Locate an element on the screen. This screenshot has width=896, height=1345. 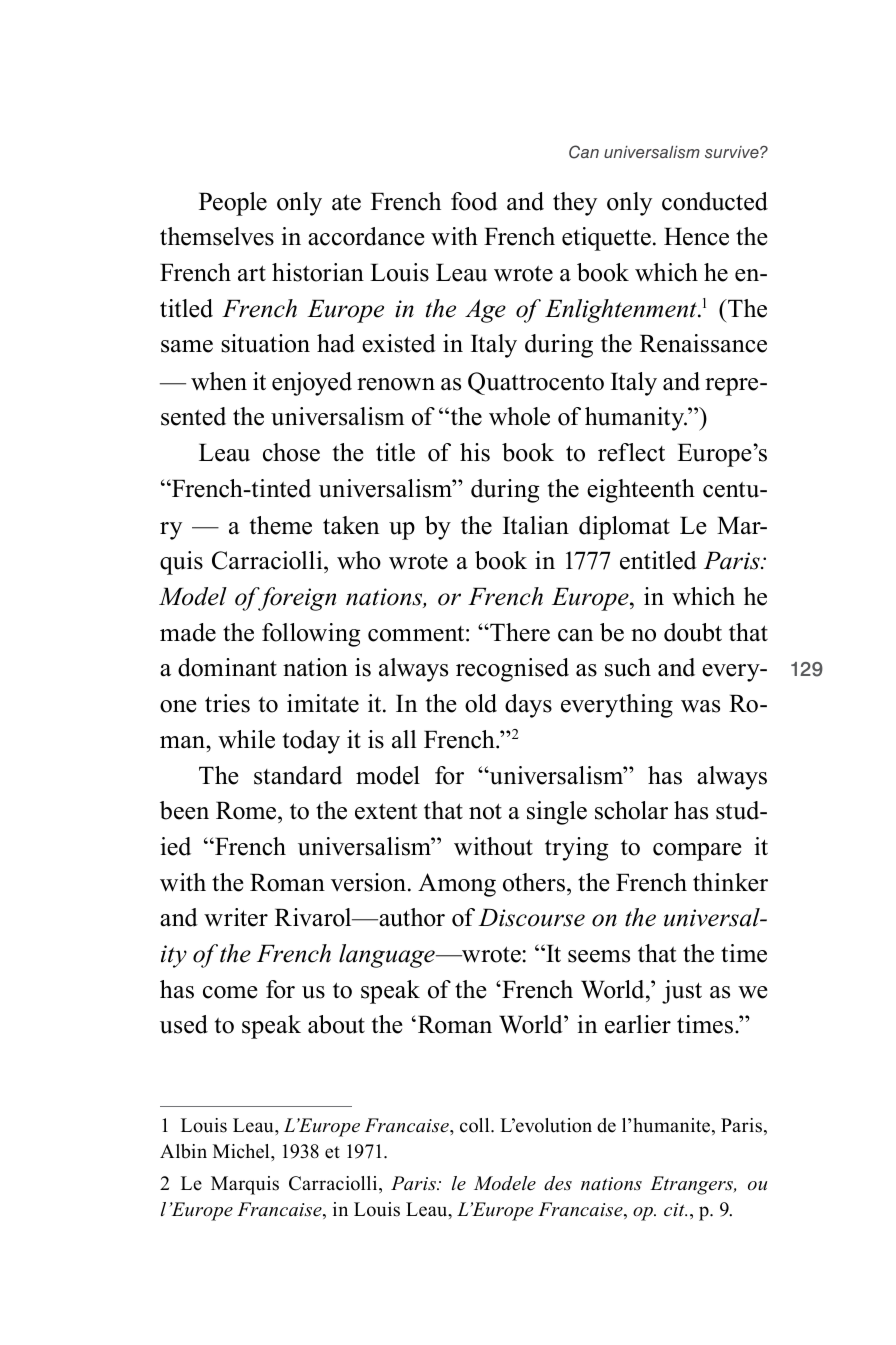
such is located at coordinates (628, 667).
